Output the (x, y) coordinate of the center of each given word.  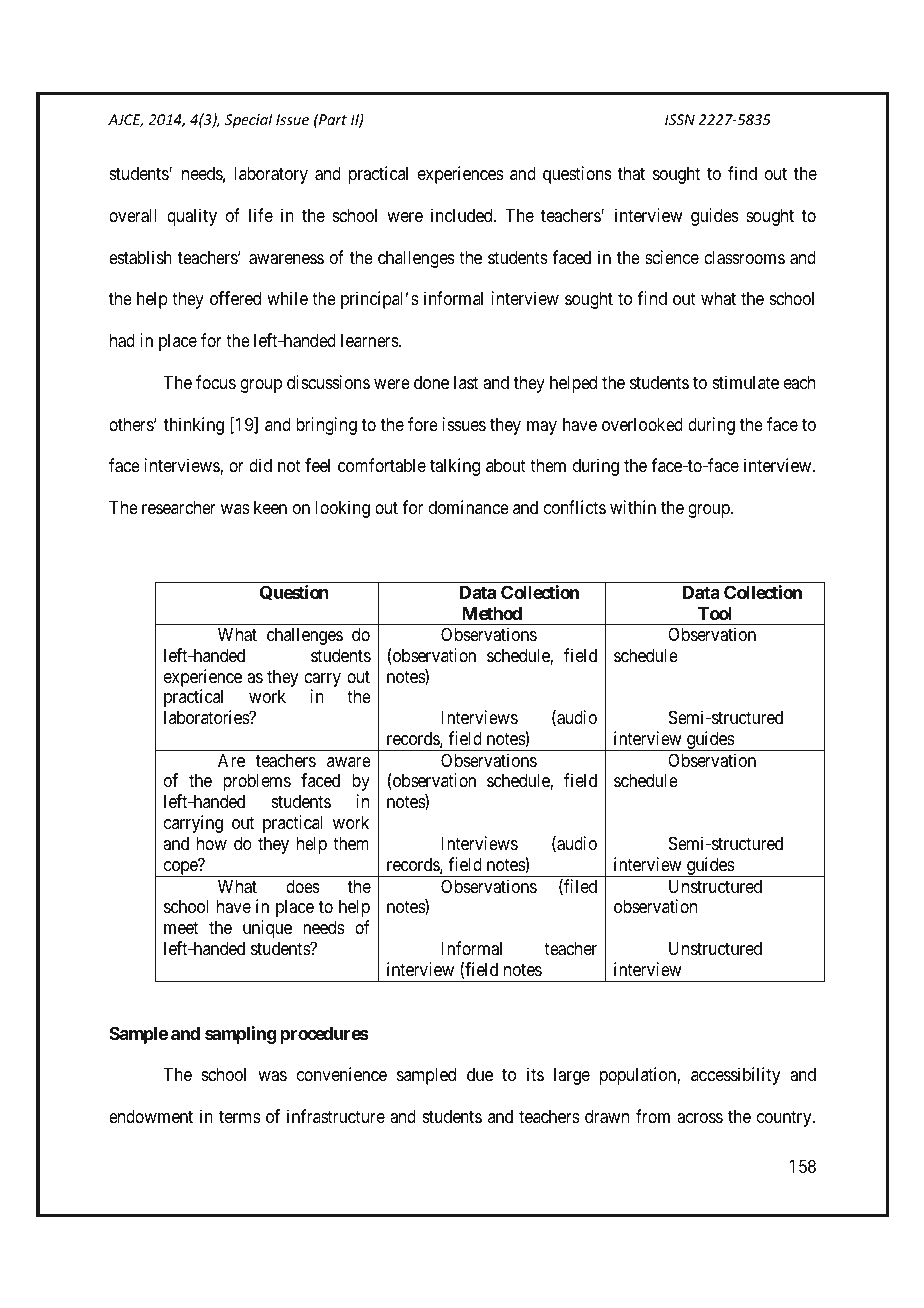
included (463, 215)
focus (216, 382)
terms (239, 1116)
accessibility (736, 1076)
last (466, 382)
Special (248, 120)
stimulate (746, 382)
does (303, 886)
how (212, 843)
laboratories (207, 717)
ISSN (680, 119)
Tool (715, 613)
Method (492, 613)
